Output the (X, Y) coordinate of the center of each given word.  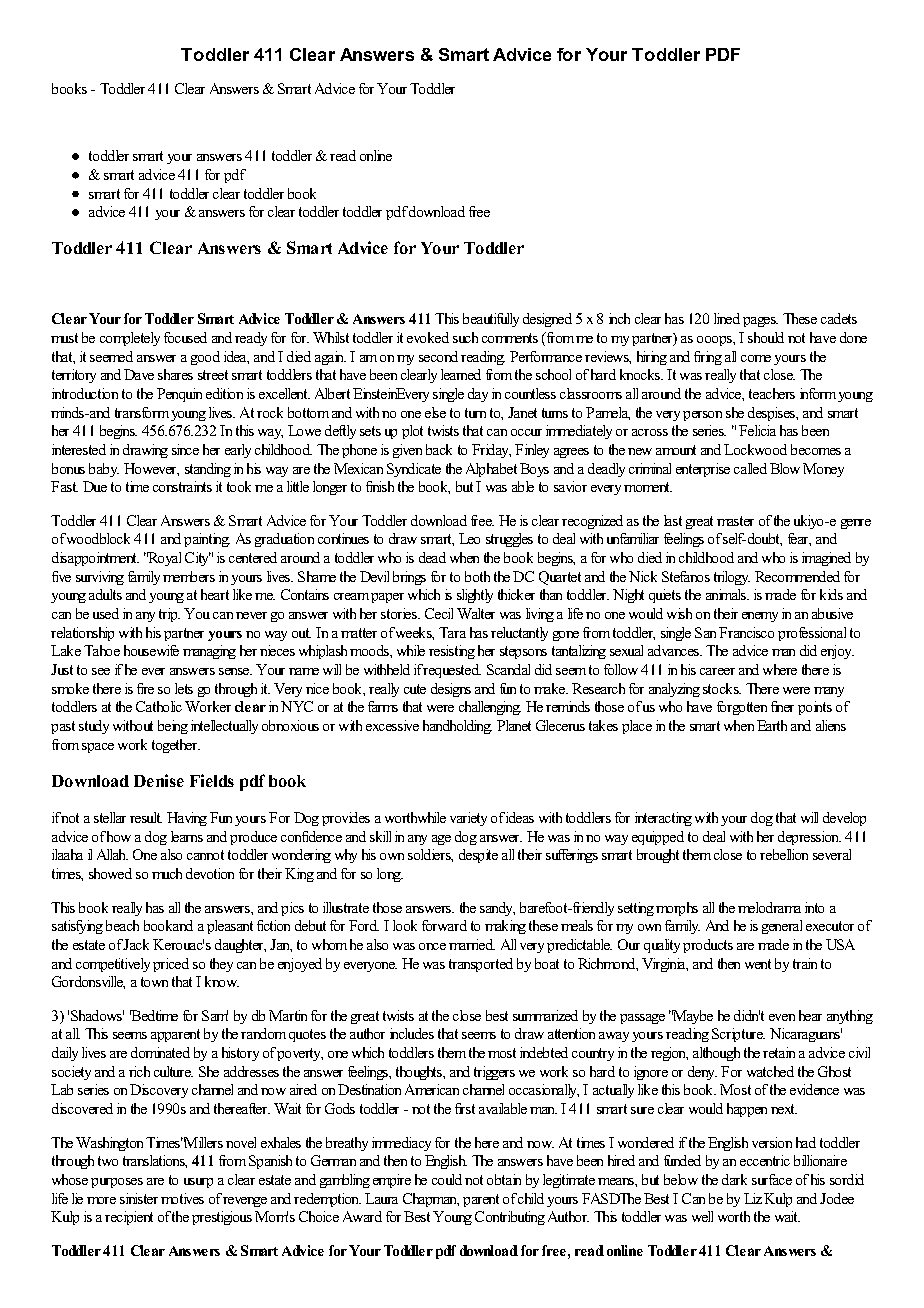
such (465, 337)
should (766, 337)
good (205, 358)
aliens (831, 725)
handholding (457, 727)
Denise (159, 780)
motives (182, 1198)
